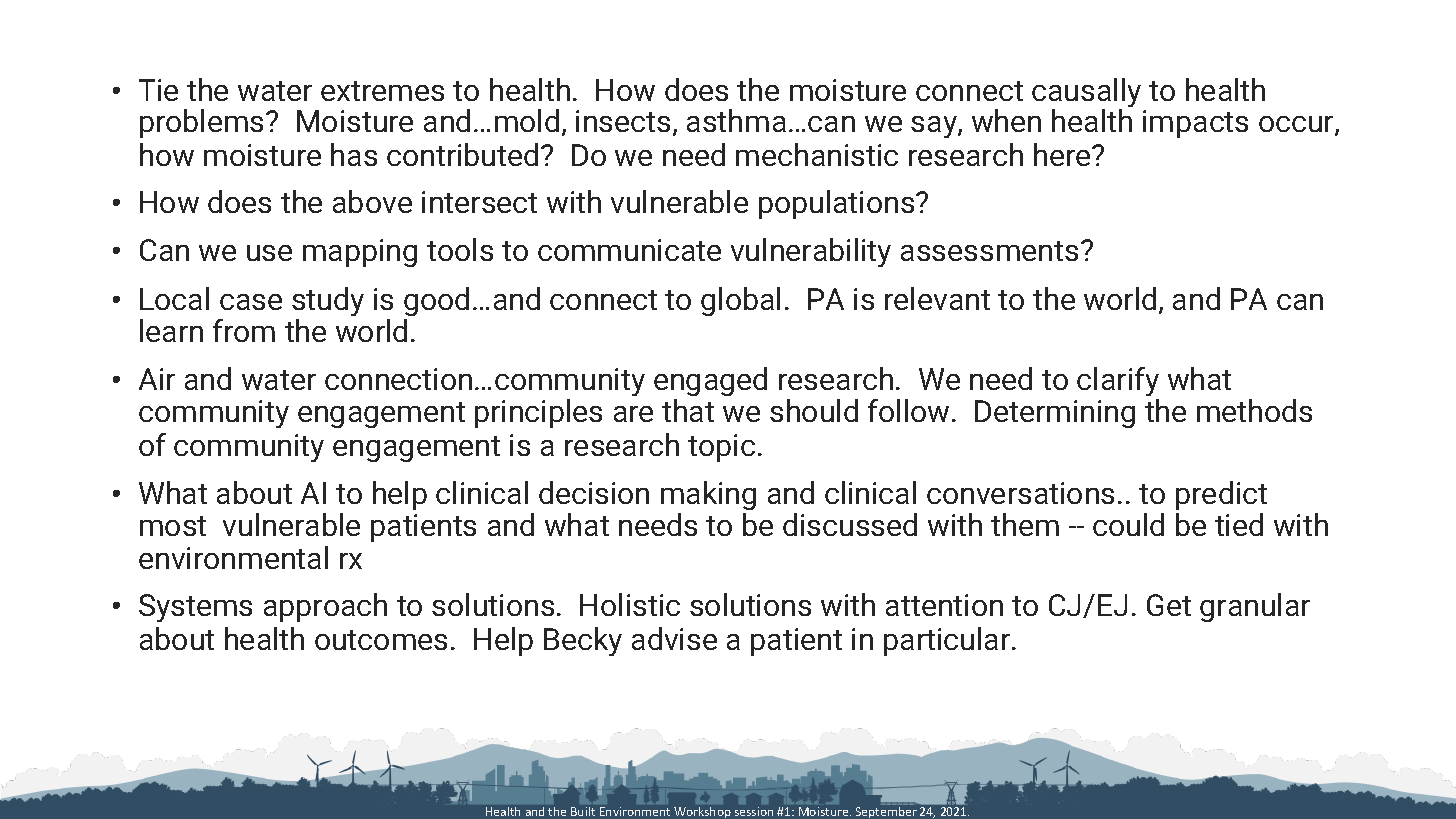  What do you see at coordinates (630, 604) in the image?
I see `Holistic` at bounding box center [630, 604].
